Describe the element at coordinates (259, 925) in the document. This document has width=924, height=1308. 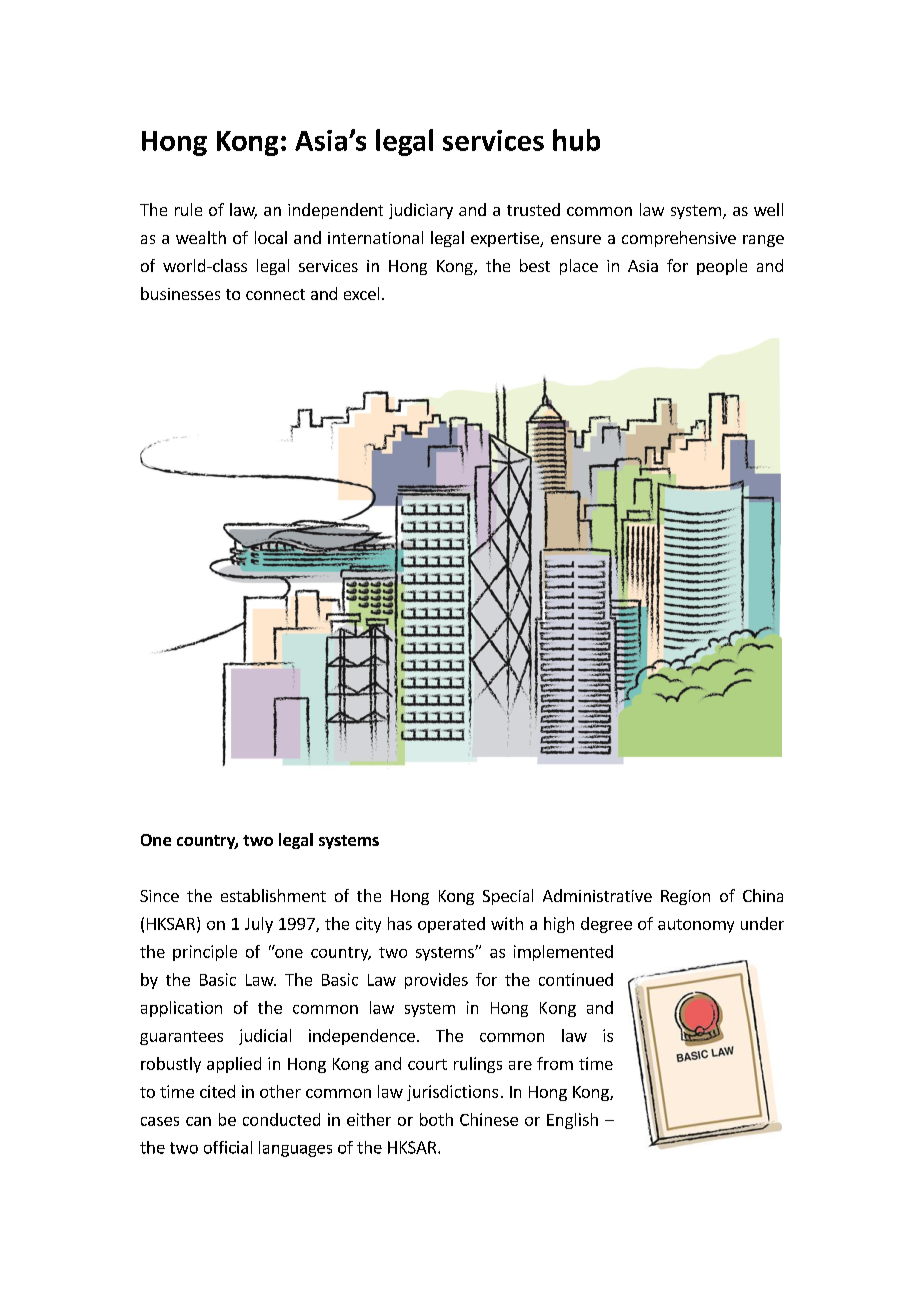
I see `July` at that location.
